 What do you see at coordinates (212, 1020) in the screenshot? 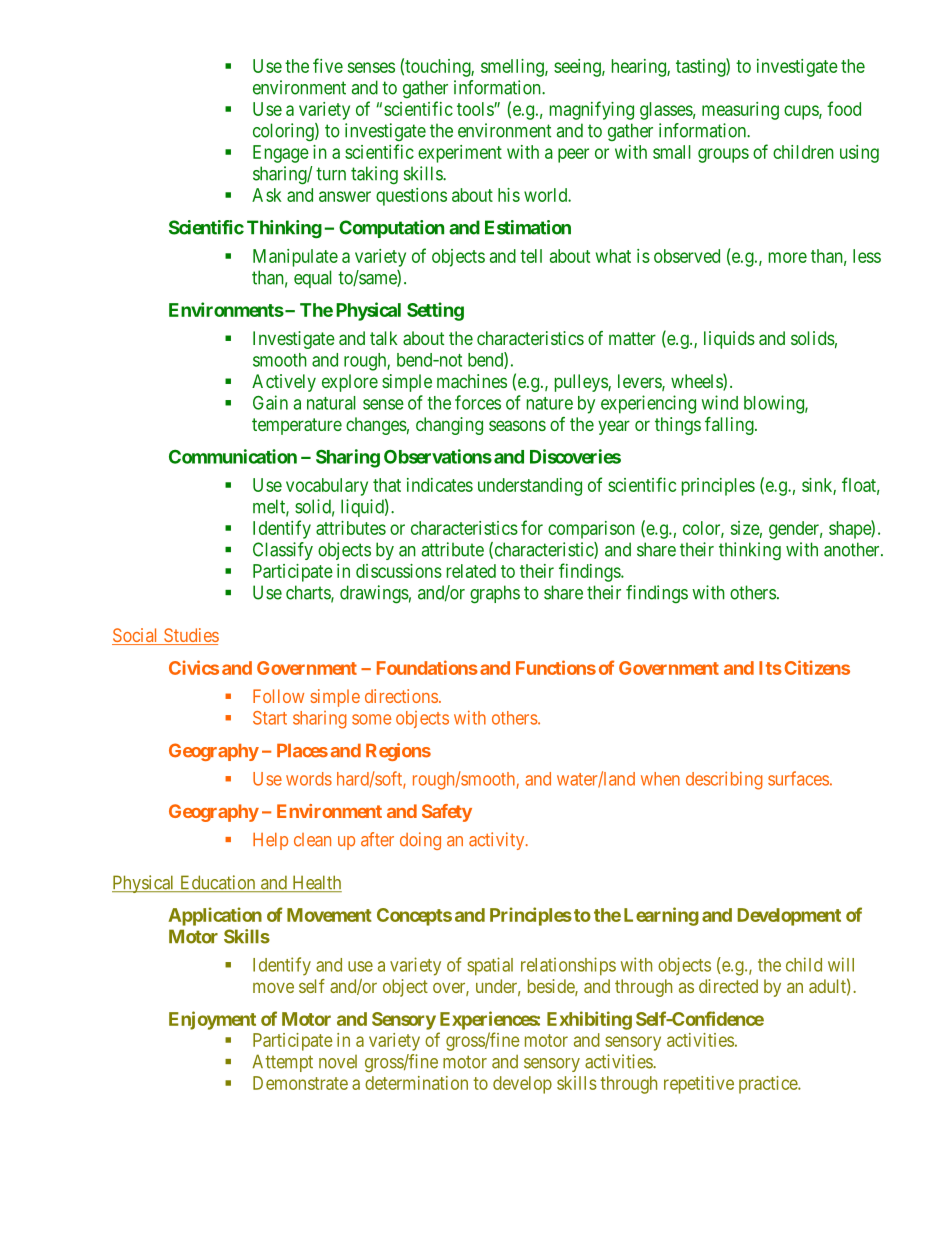
I see `Enjoyment` at bounding box center [212, 1020].
